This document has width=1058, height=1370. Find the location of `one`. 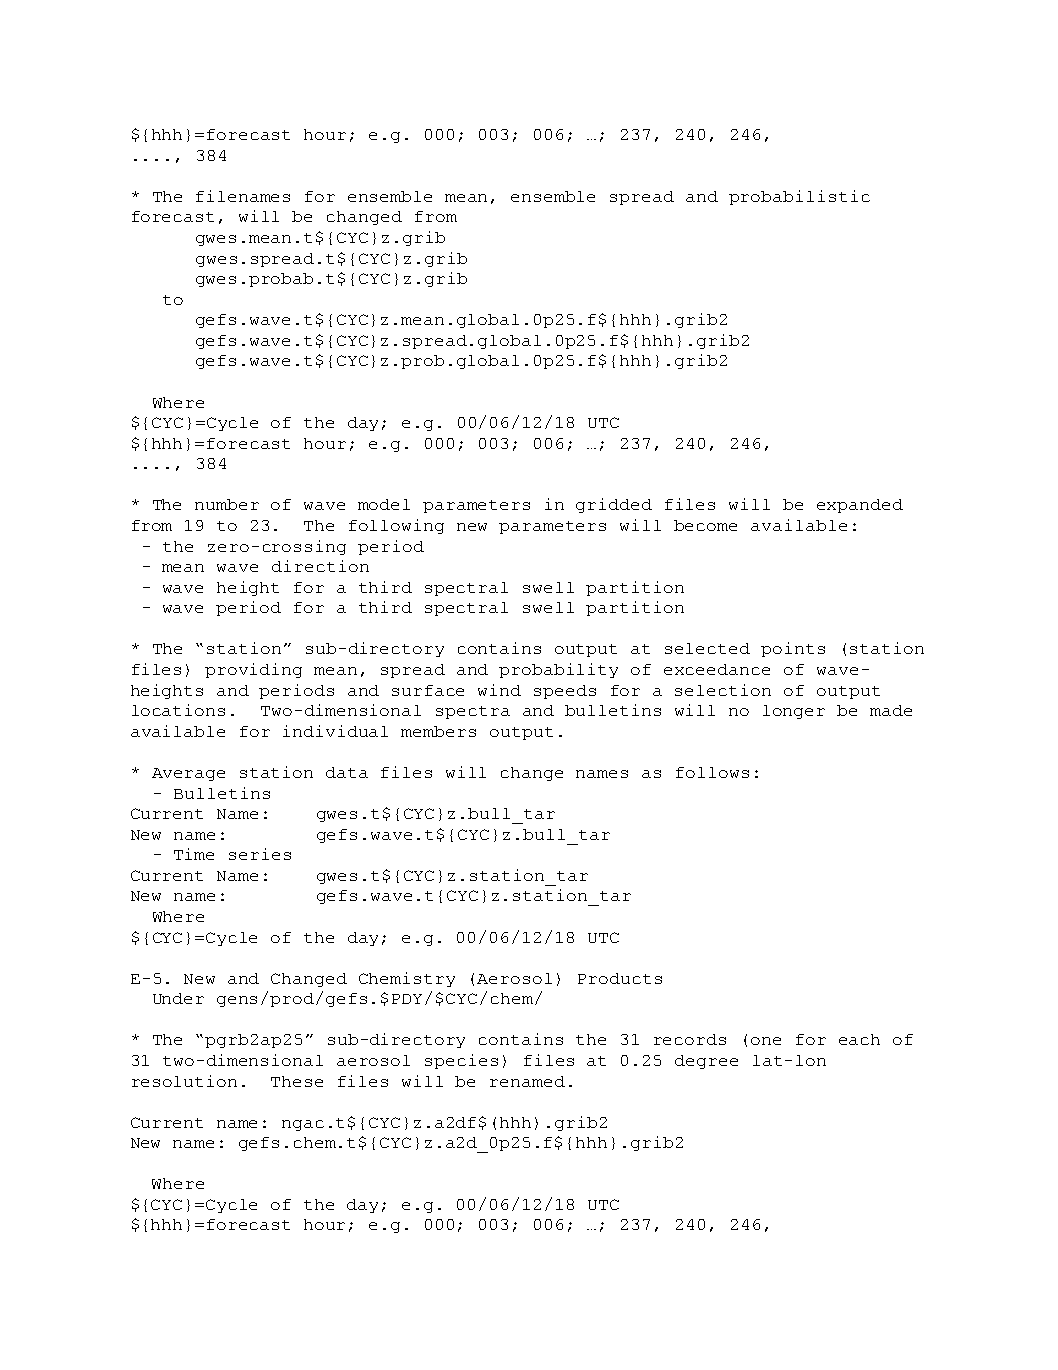

one is located at coordinates (766, 1041).
